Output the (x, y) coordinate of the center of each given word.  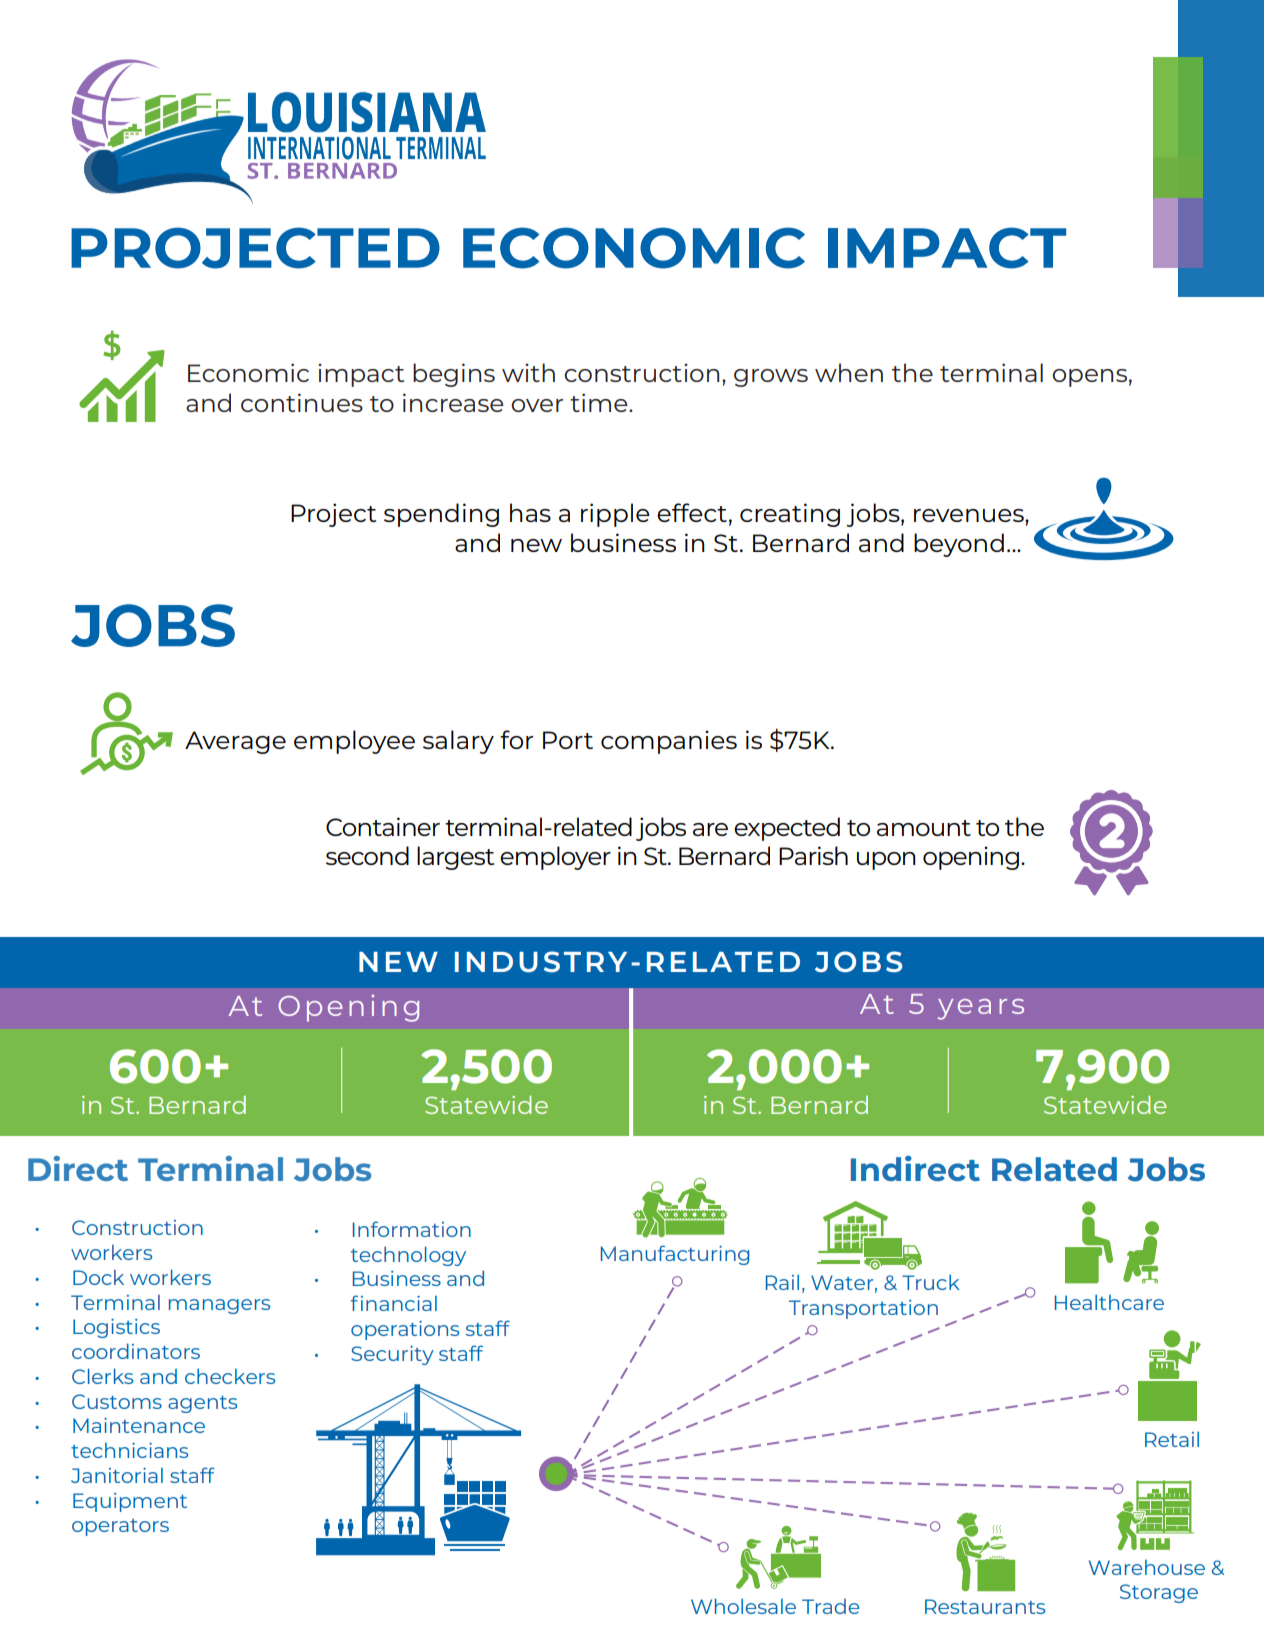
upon (886, 861)
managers (219, 1306)
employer (555, 858)
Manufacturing (675, 1255)
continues (302, 402)
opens (1089, 378)
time (600, 402)
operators (120, 1527)
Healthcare (1109, 1302)
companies (669, 742)
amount (924, 828)
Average (235, 742)
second (367, 855)
